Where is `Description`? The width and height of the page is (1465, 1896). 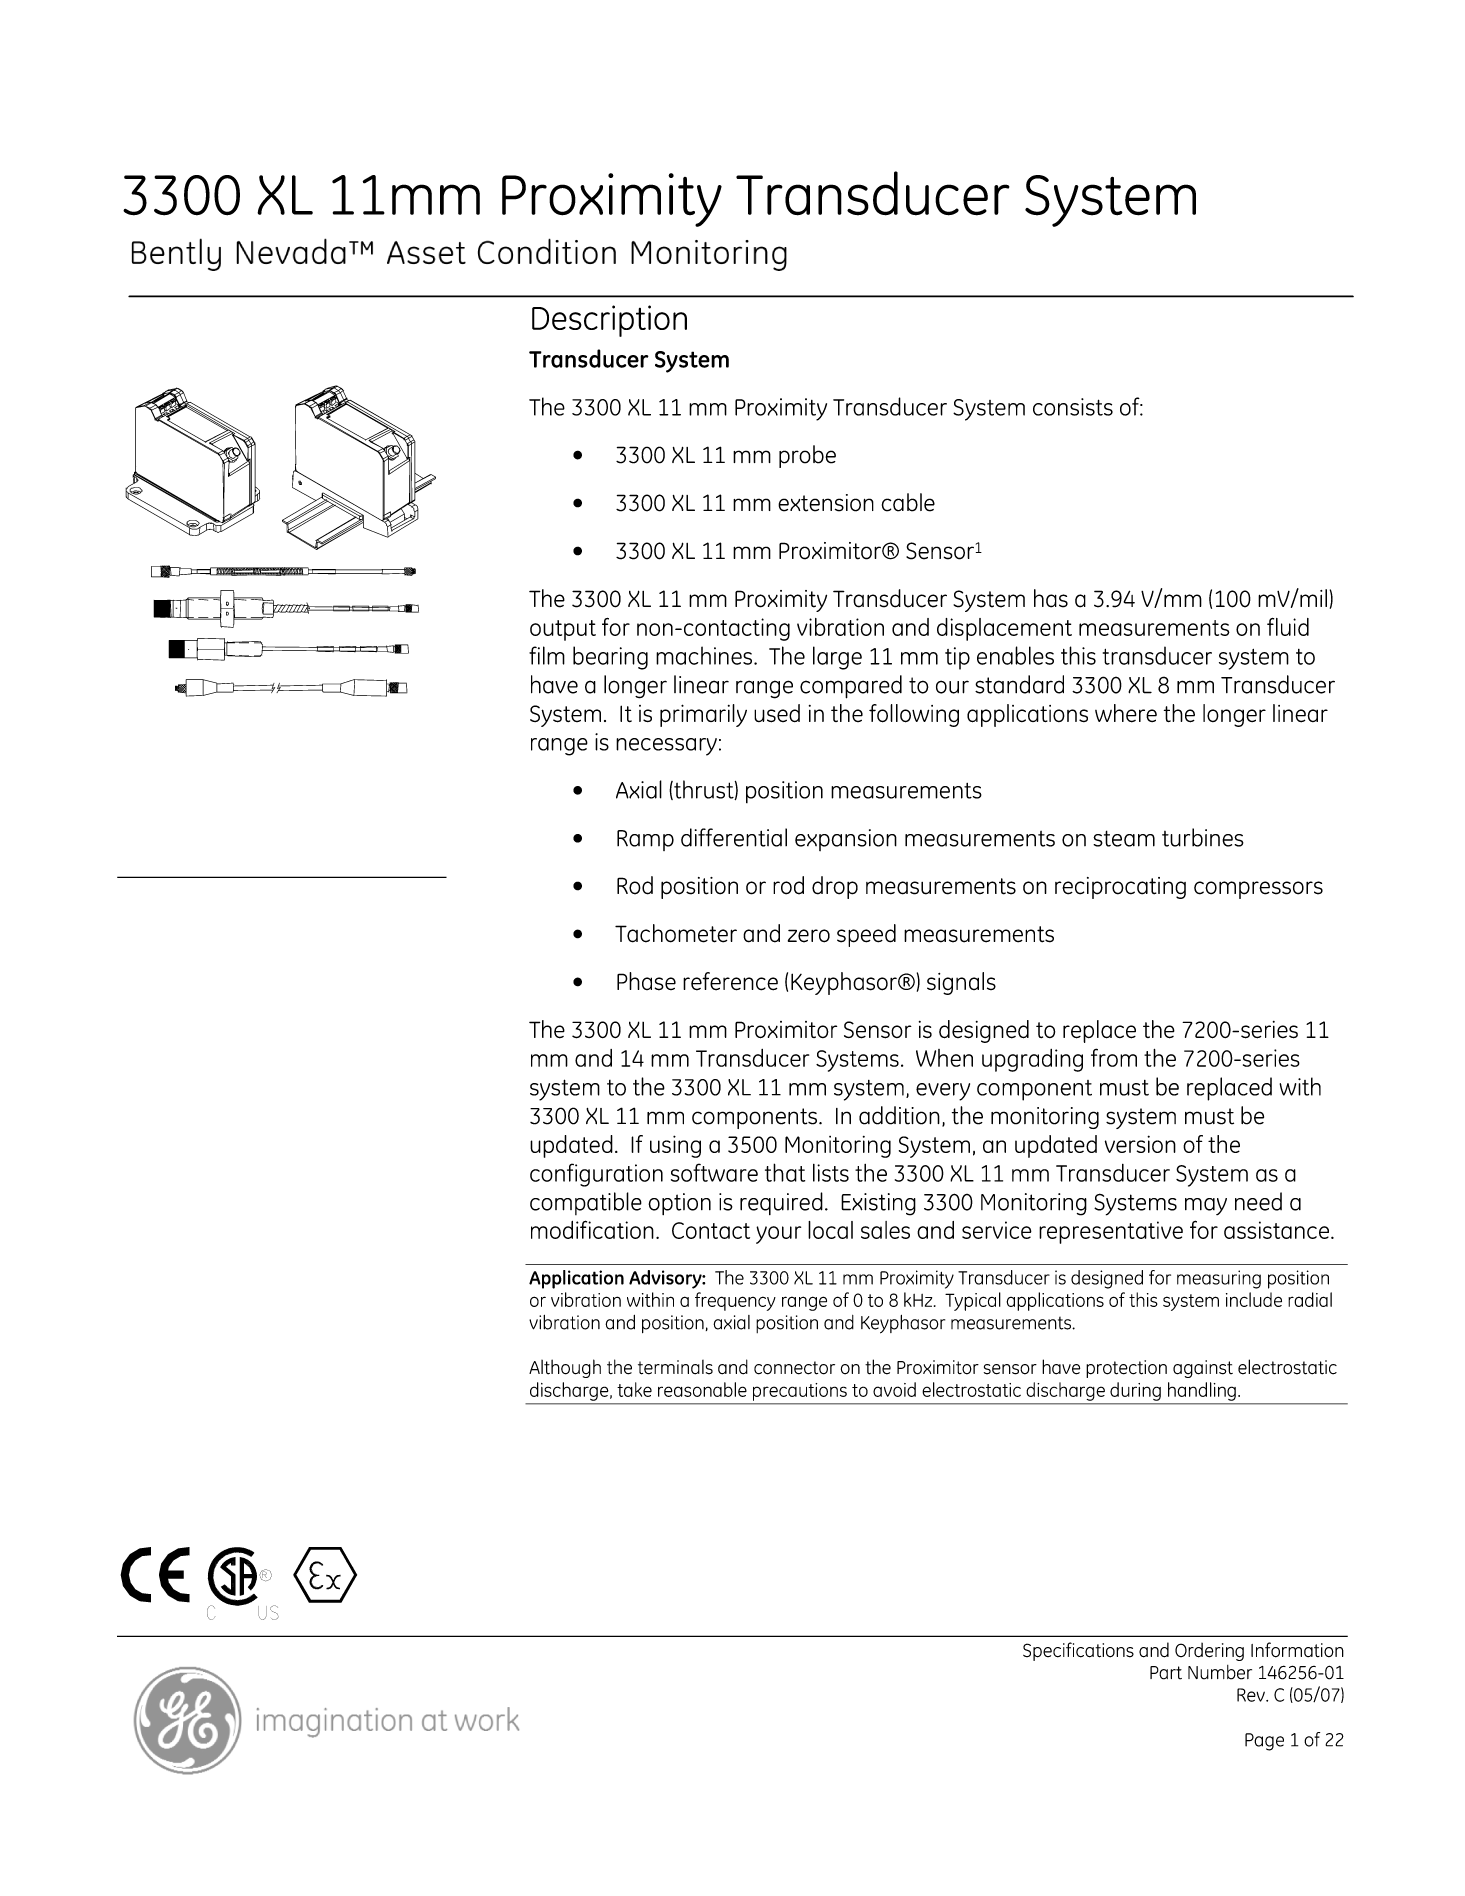 Description is located at coordinates (609, 321).
